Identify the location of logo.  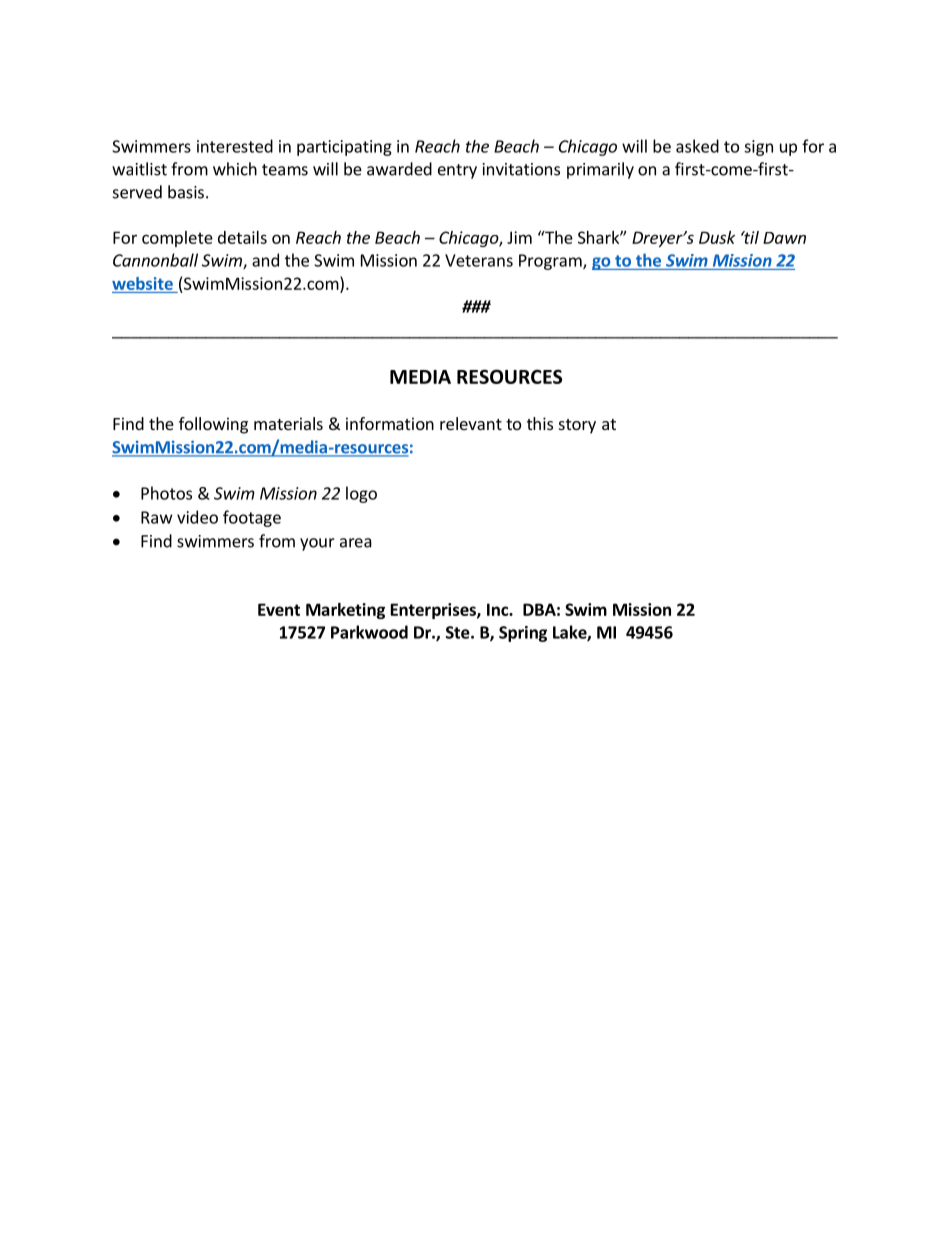
(361, 494).
